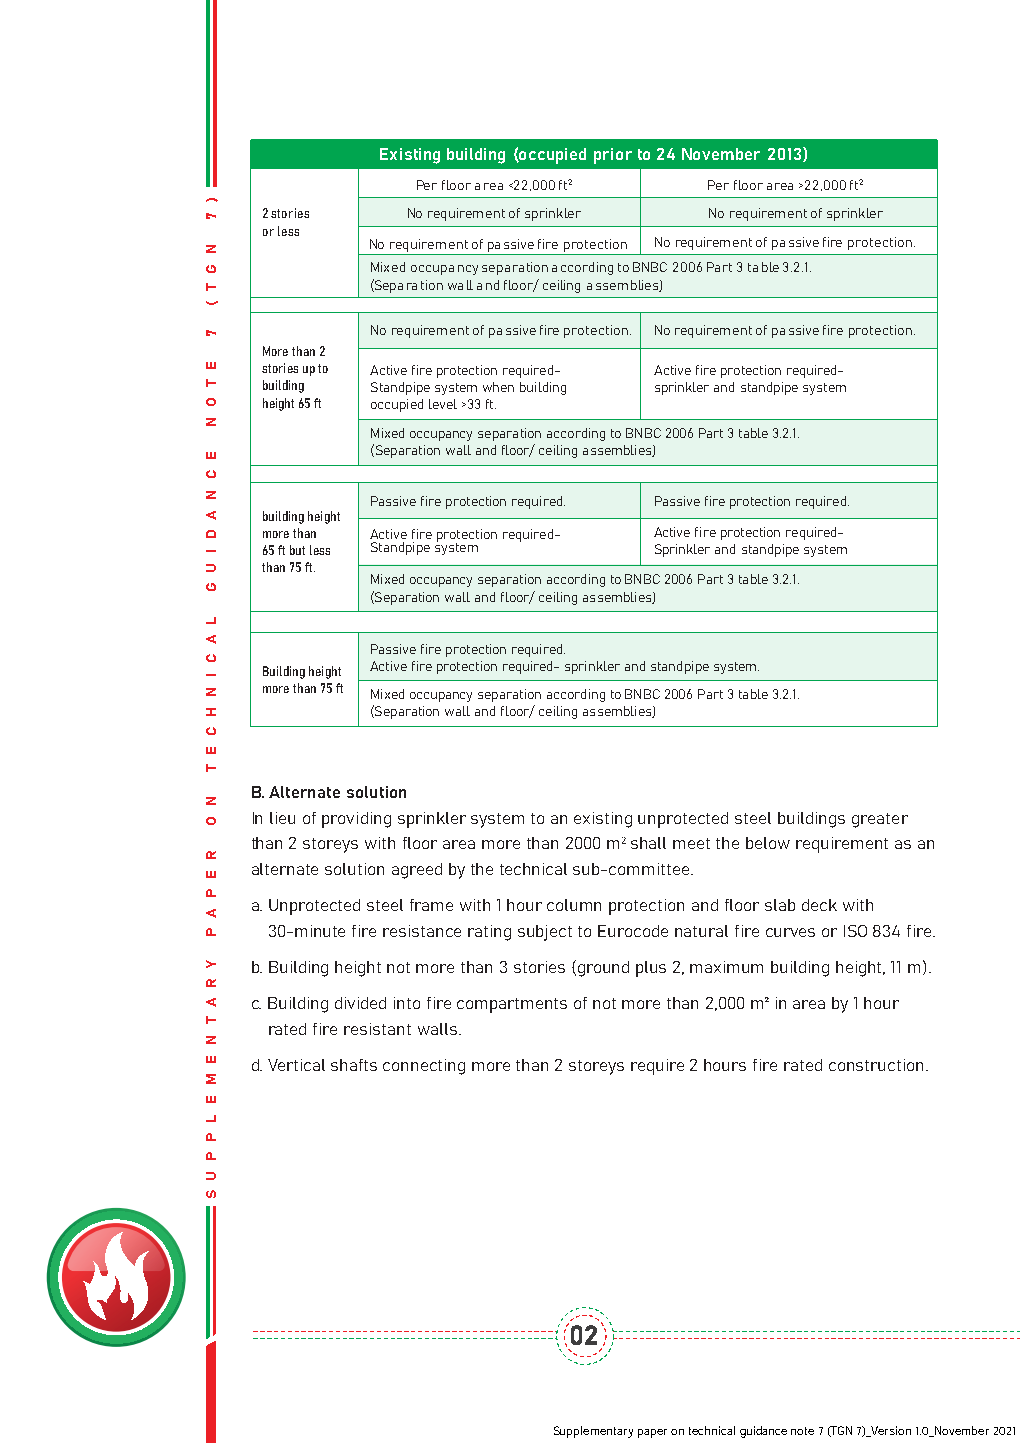 The width and height of the image is (1020, 1443). What do you see at coordinates (282, 818) in the image?
I see `lieu` at bounding box center [282, 818].
